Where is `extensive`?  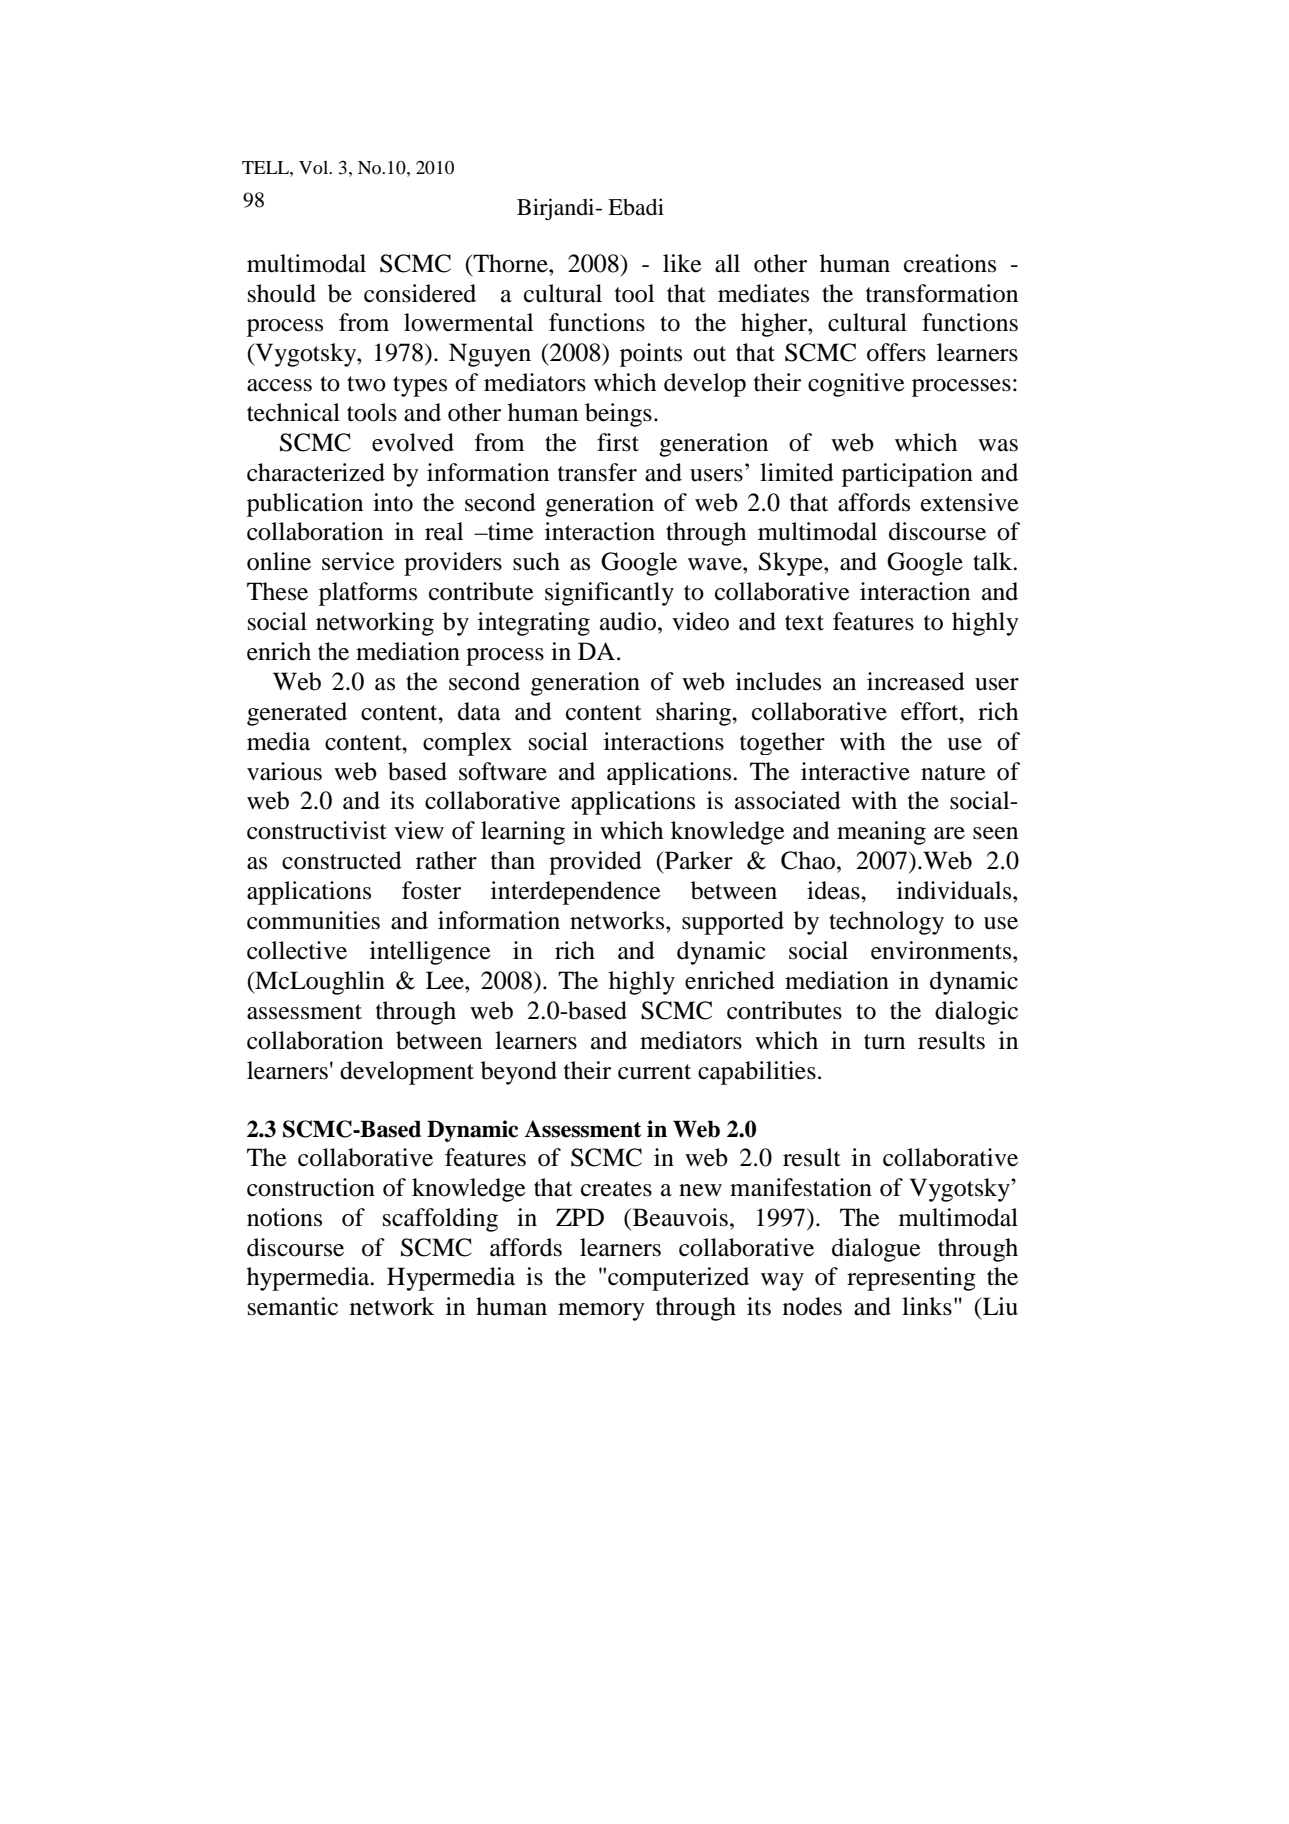
extensive is located at coordinates (970, 502).
